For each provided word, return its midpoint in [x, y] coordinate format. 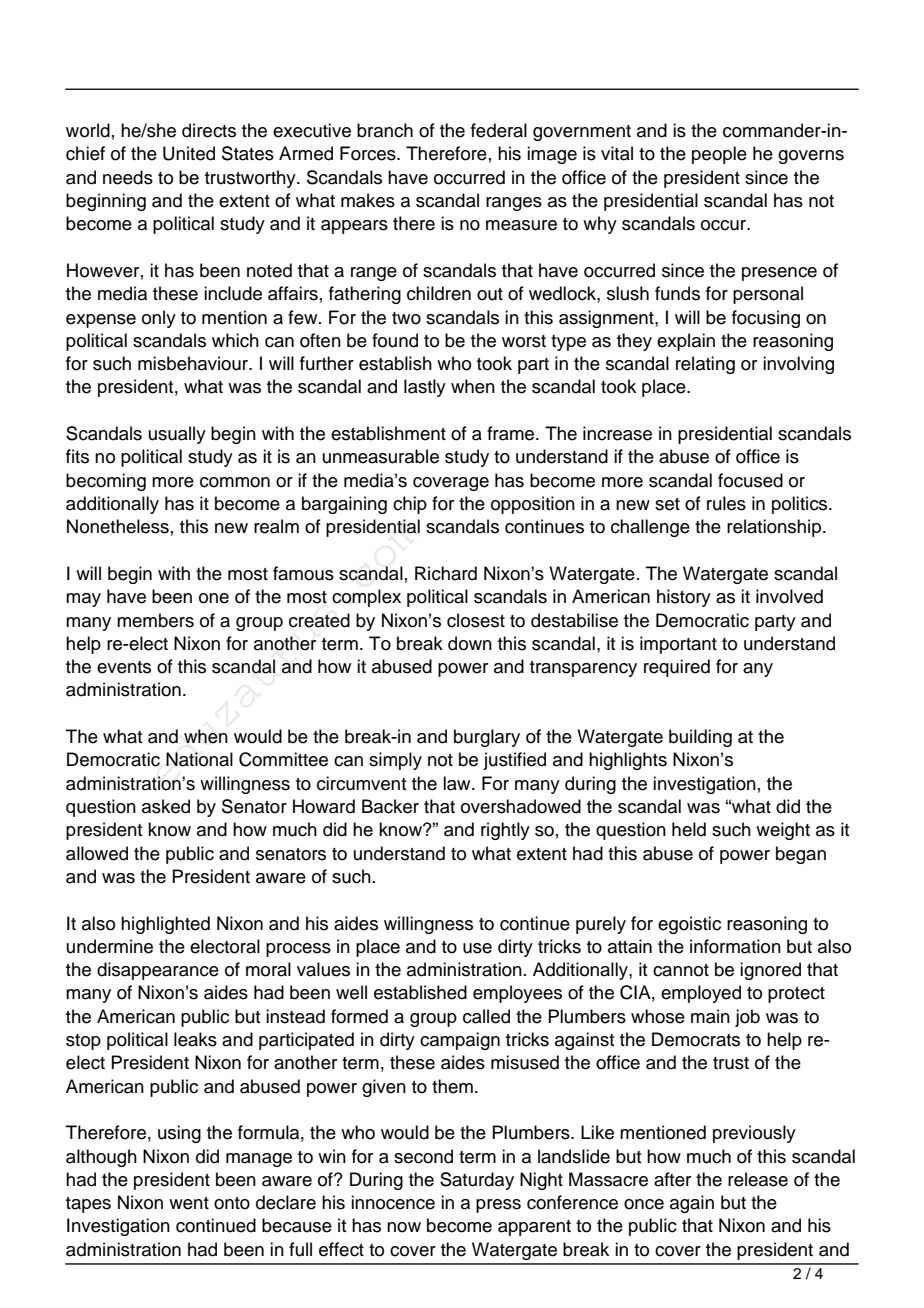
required [677, 668]
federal [499, 130]
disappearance [158, 971]
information [735, 946]
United [189, 153]
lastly [425, 388]
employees [517, 994]
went [189, 1203]
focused [750, 480]
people [719, 155]
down [470, 643]
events [124, 667]
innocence [393, 1202]
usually [177, 435]
